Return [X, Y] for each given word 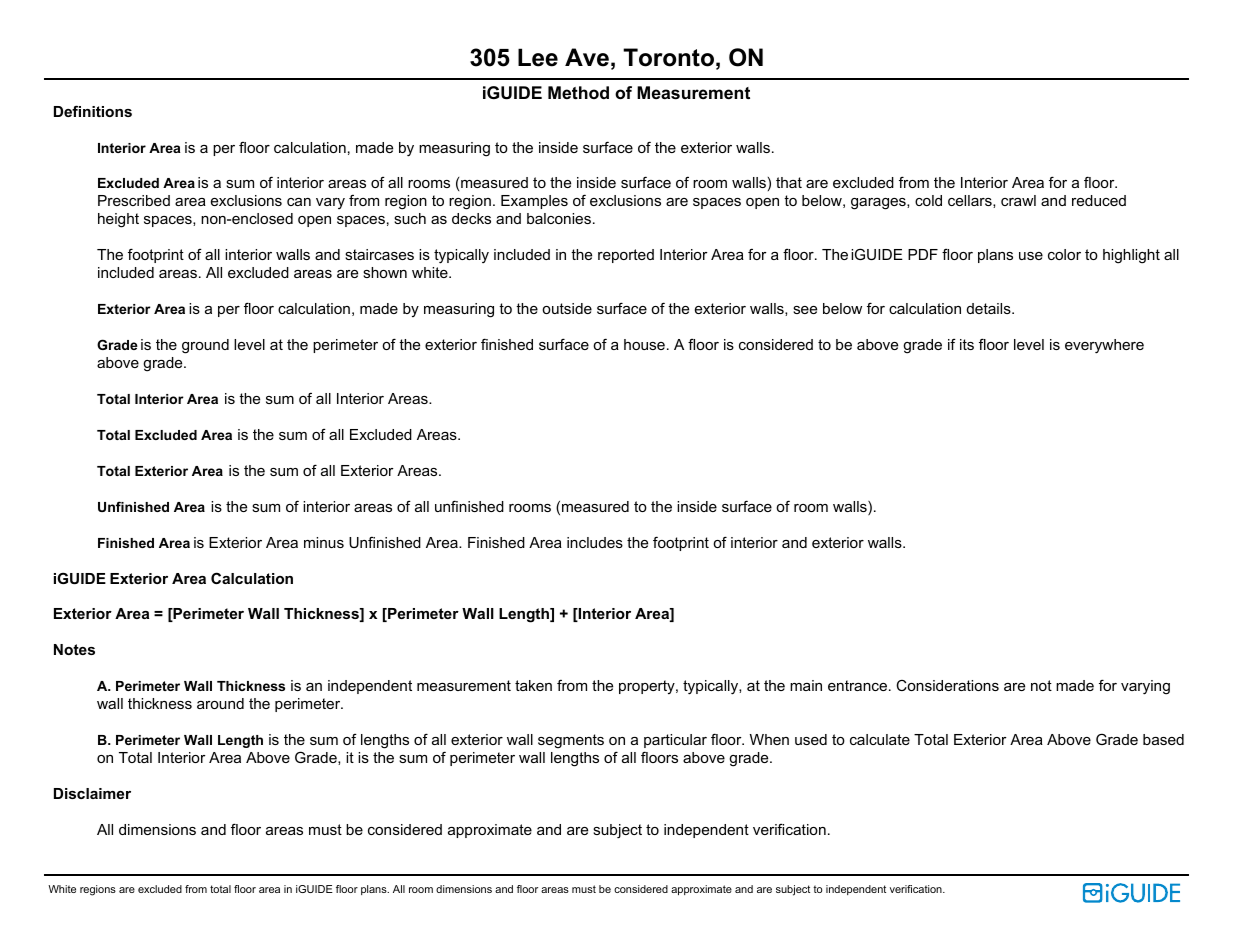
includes [595, 542]
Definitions [93, 111]
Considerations [947, 685]
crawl [1018, 200]
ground [205, 346]
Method [578, 92]
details [990, 308]
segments [571, 741]
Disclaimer [92, 793]
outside [567, 308]
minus [324, 542]
